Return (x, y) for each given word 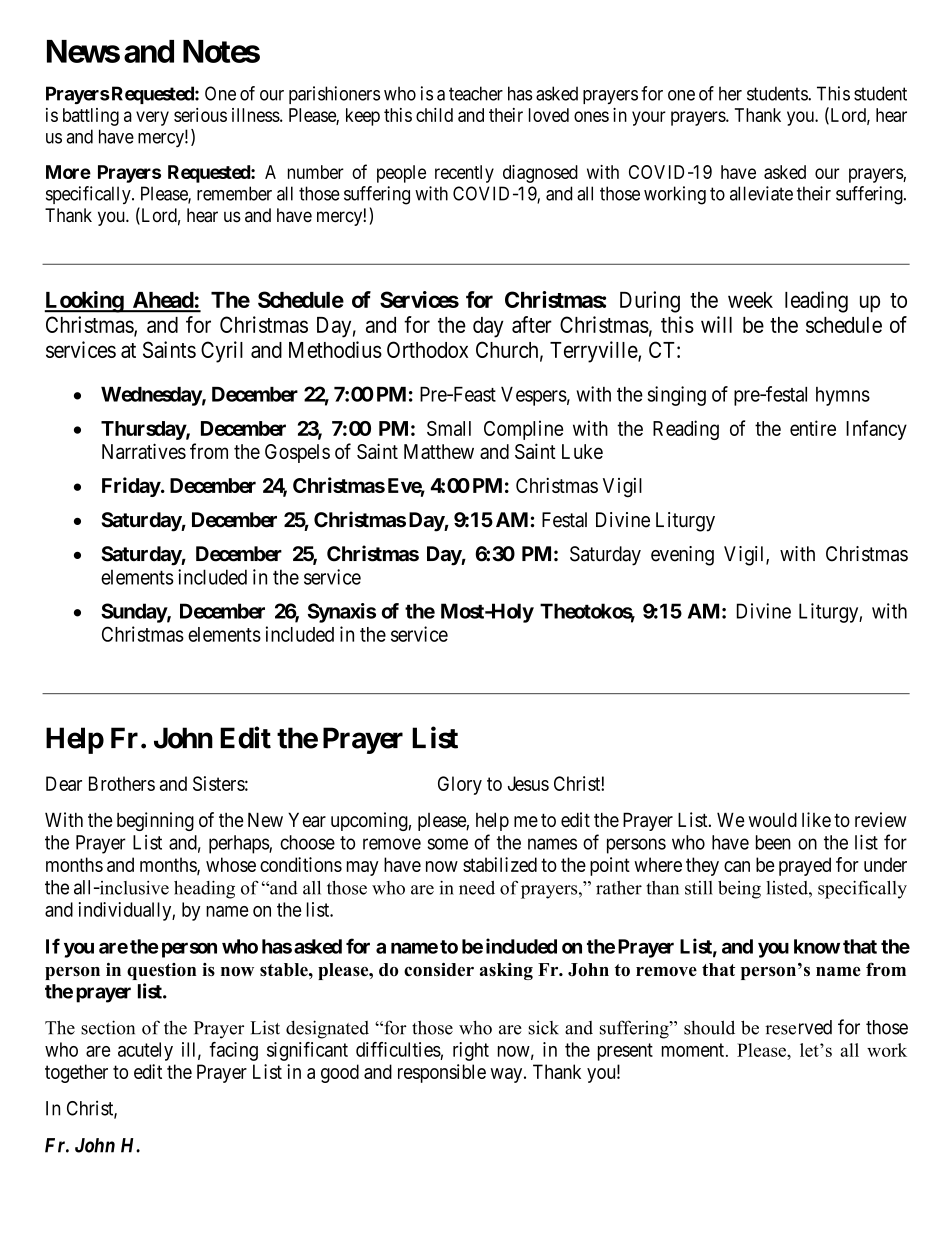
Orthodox (427, 349)
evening (682, 556)
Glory (460, 785)
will (716, 324)
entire (813, 428)
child (434, 115)
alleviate (761, 193)
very (152, 118)
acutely (145, 1051)
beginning (155, 821)
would (773, 819)
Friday (131, 487)
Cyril (222, 352)
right (471, 1051)
